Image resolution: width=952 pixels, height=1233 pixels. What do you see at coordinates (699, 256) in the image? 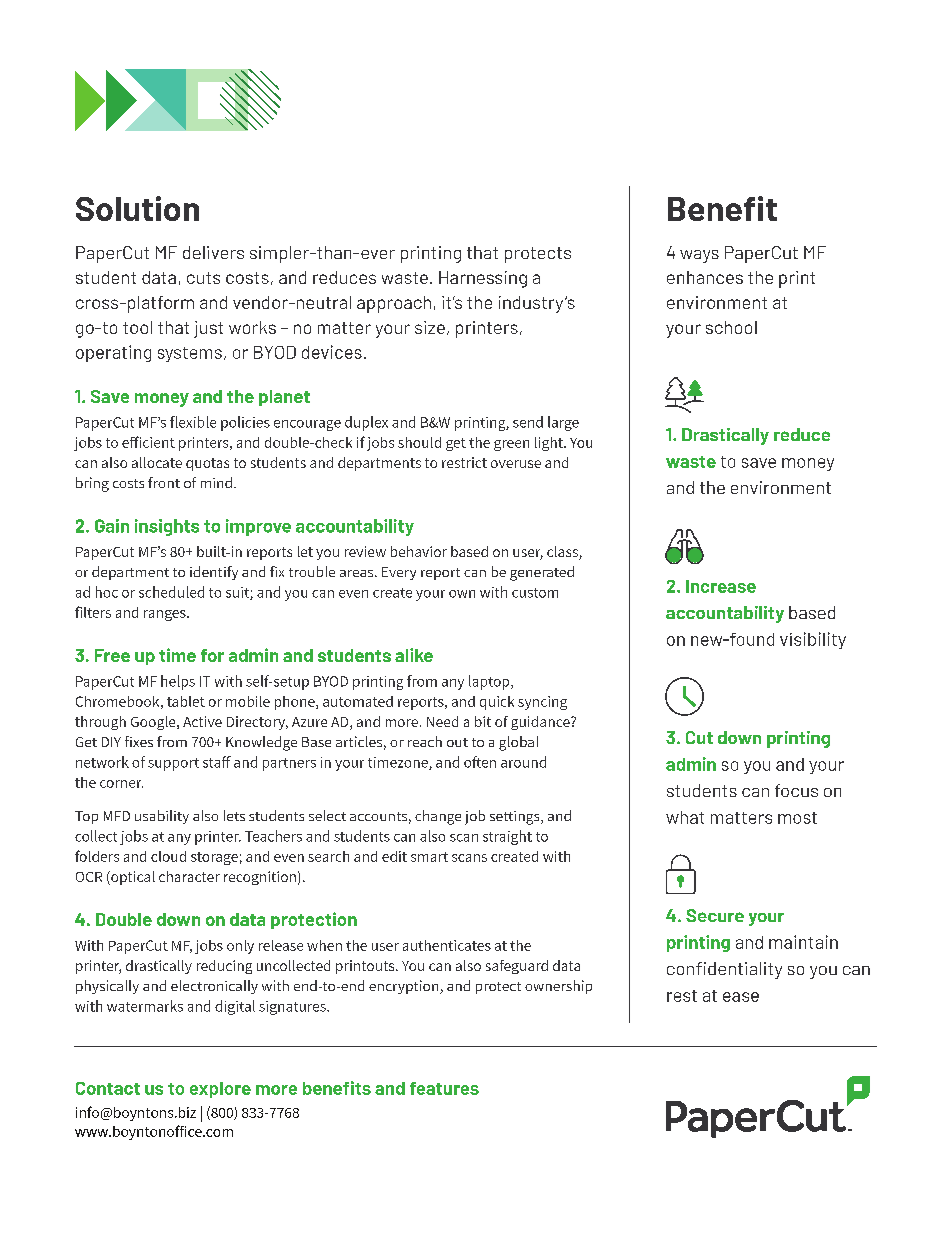
I see `ways` at bounding box center [699, 256].
